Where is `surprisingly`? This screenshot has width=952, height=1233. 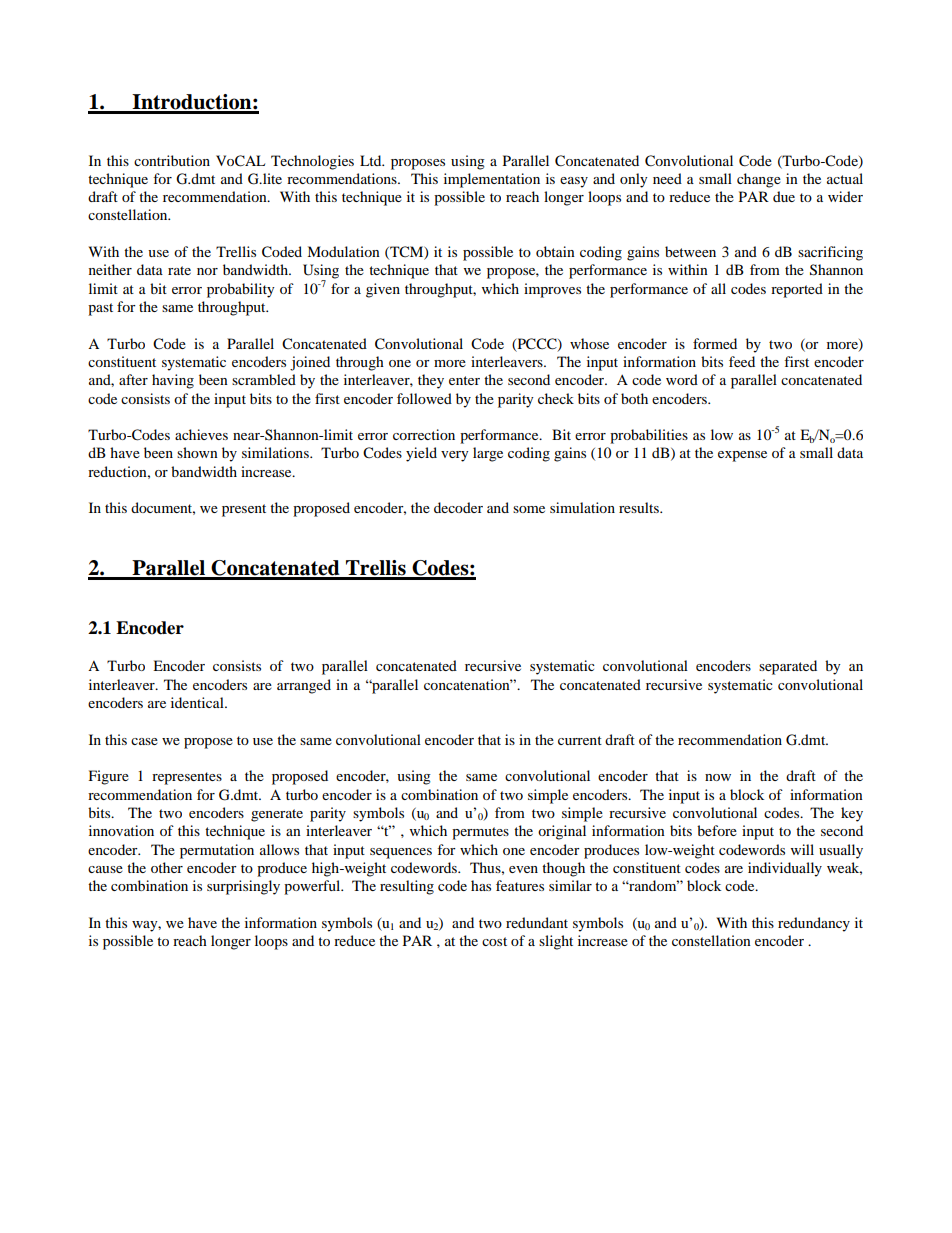 surprisingly is located at coordinates (243, 887).
